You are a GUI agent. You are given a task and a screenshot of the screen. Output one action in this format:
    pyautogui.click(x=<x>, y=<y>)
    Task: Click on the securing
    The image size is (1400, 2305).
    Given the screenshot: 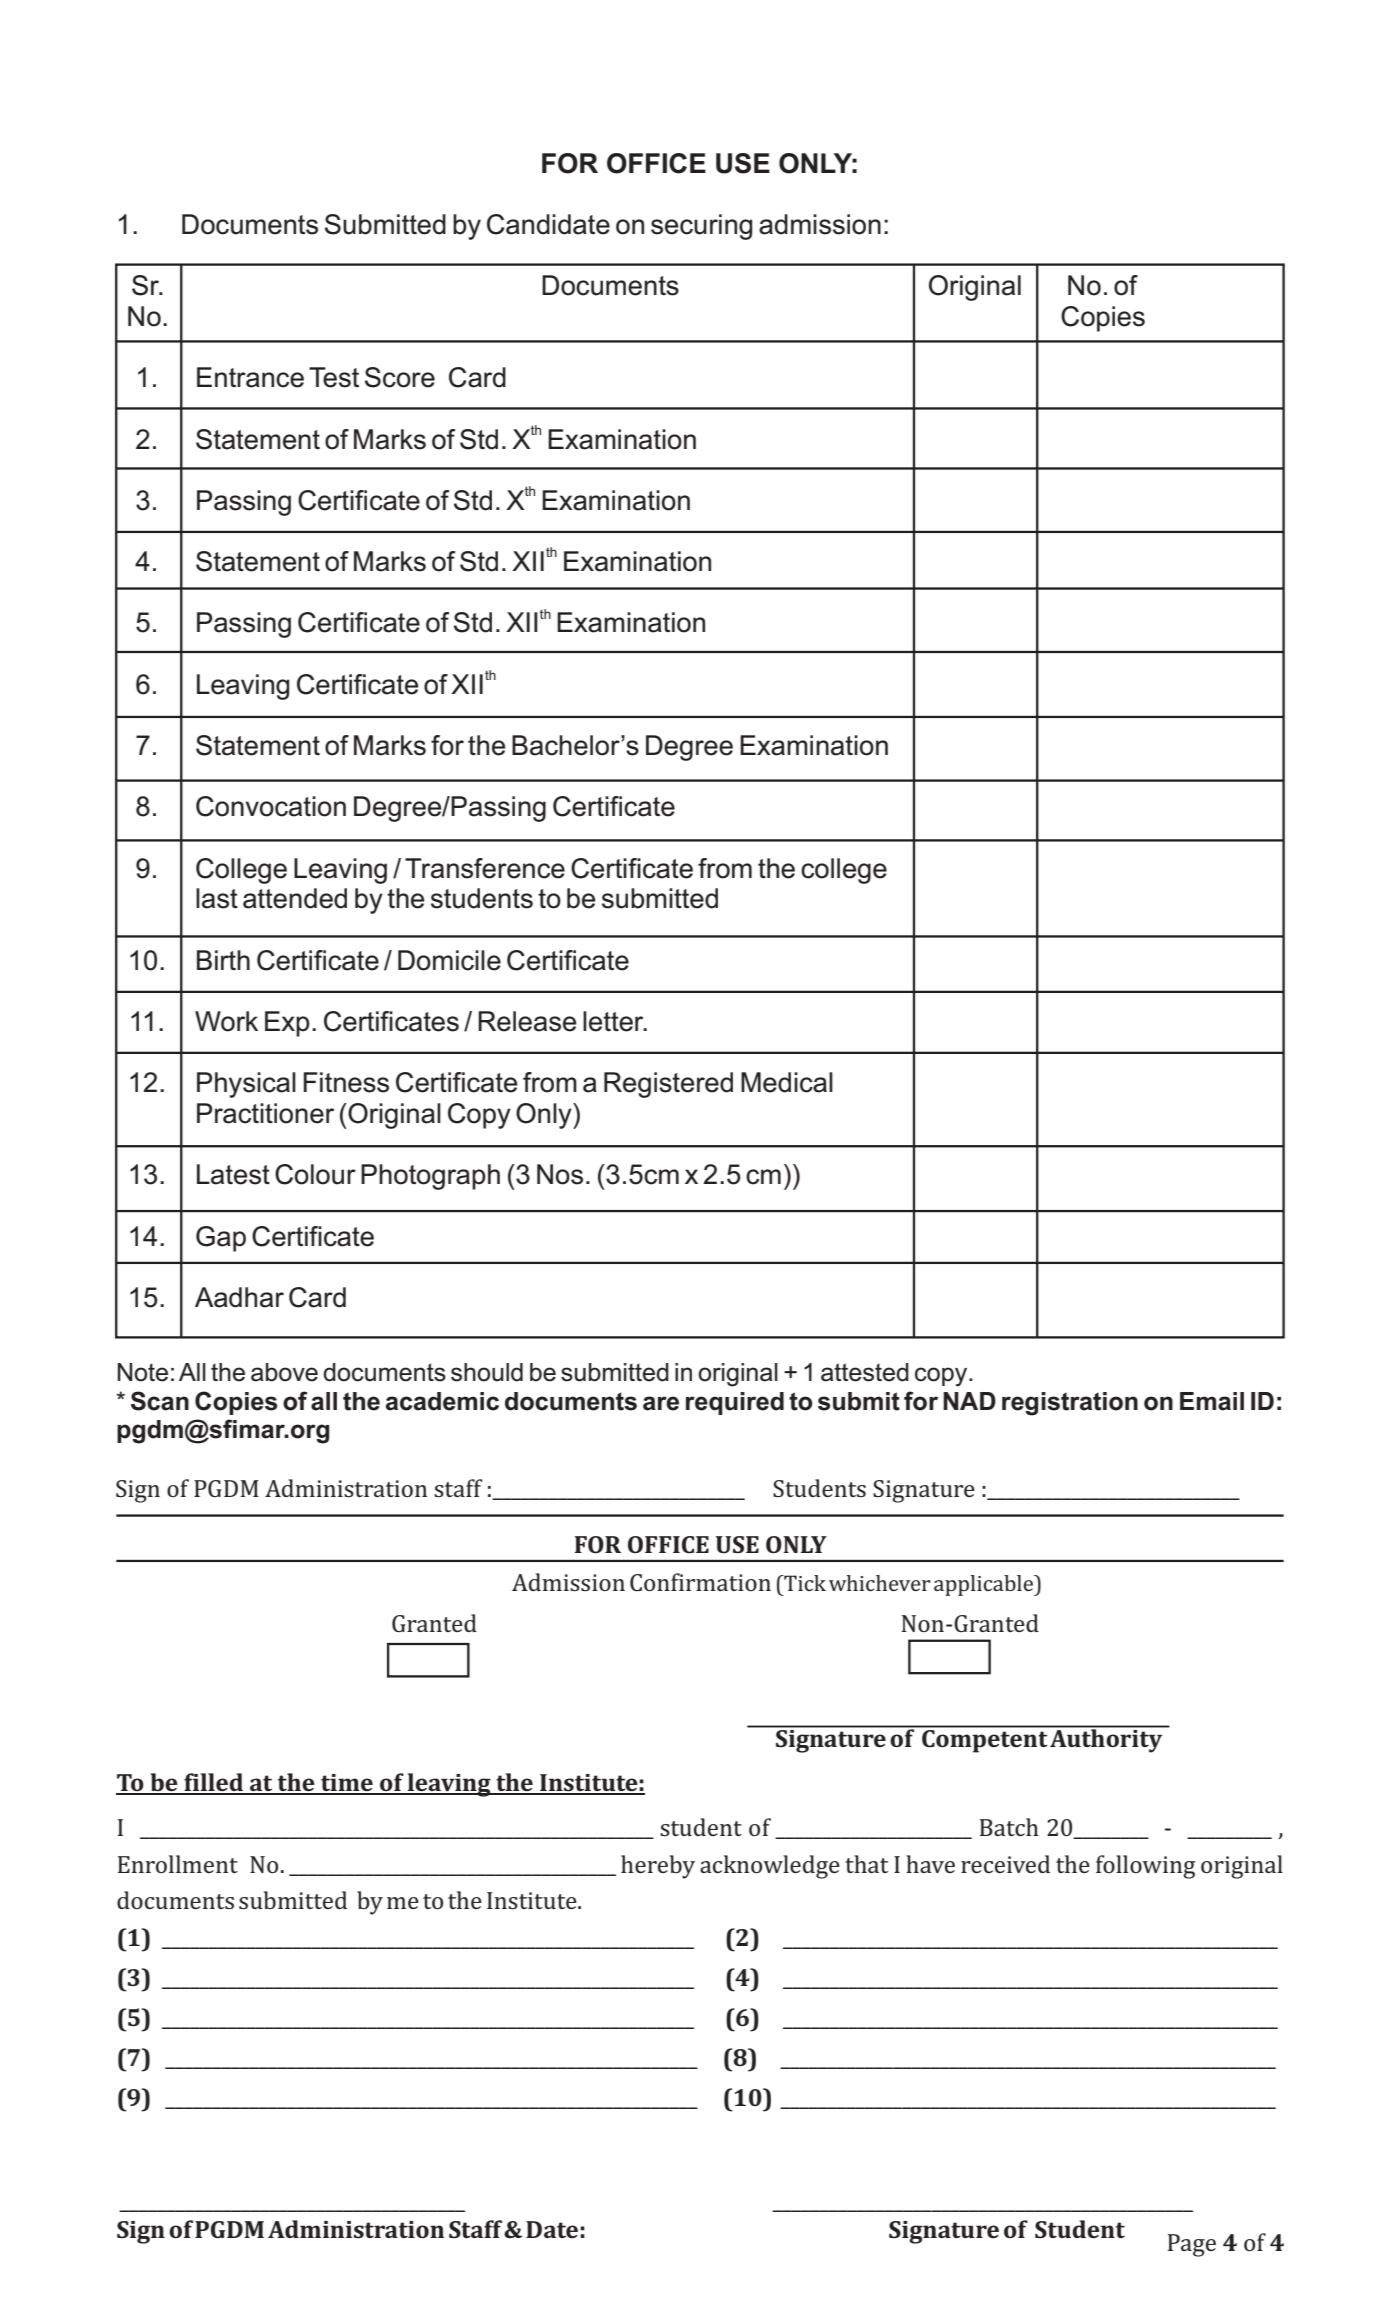 What is the action you would take?
    pyautogui.click(x=701, y=227)
